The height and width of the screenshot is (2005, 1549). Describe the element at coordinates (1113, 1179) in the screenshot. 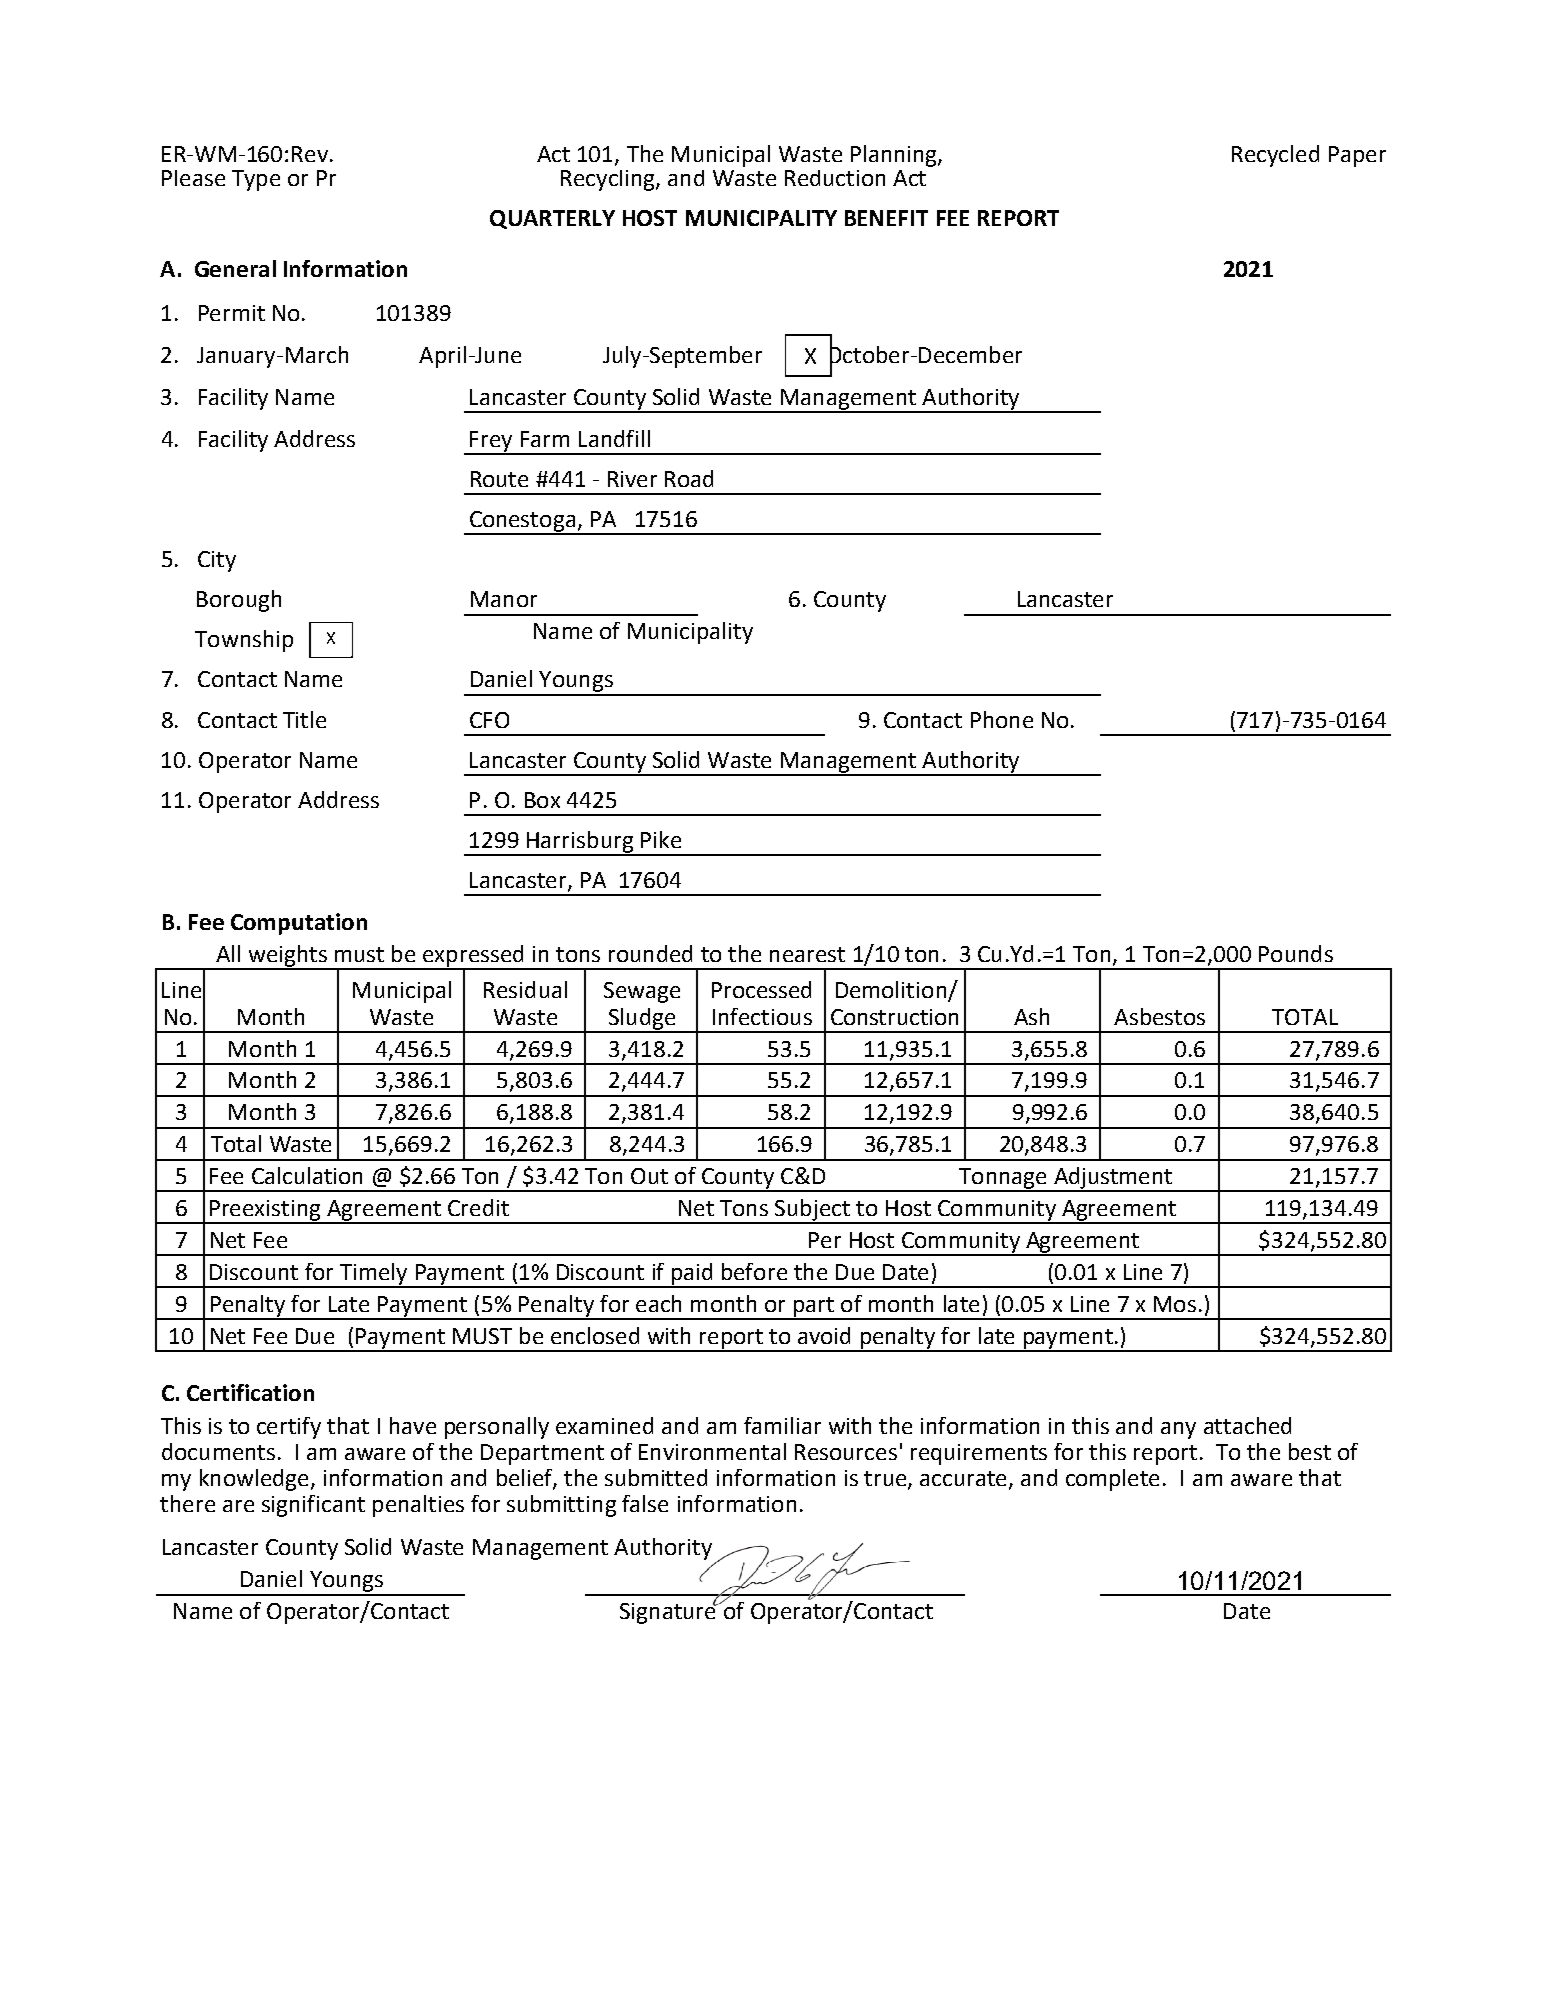

I see `Adjustment` at that location.
